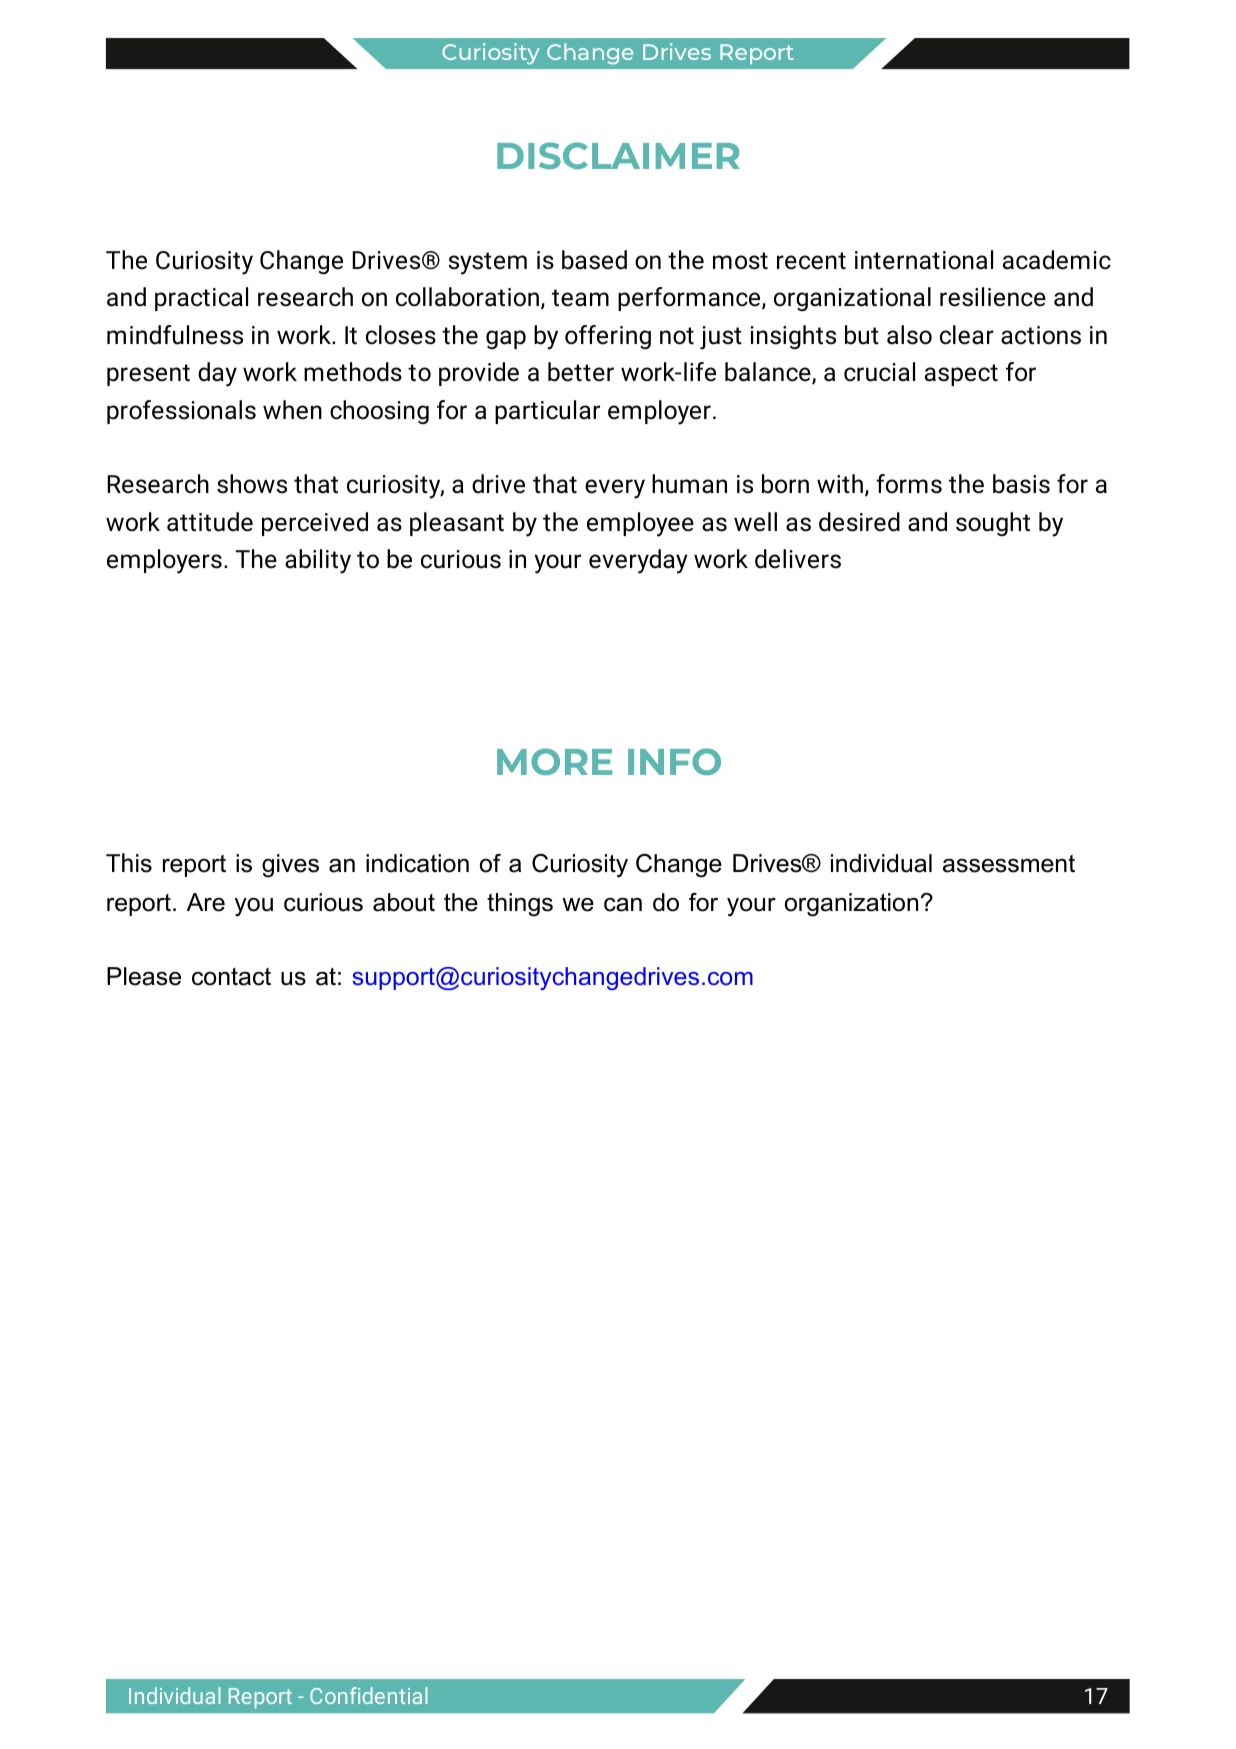 The height and width of the image is (1749, 1236). I want to click on international, so click(924, 260).
